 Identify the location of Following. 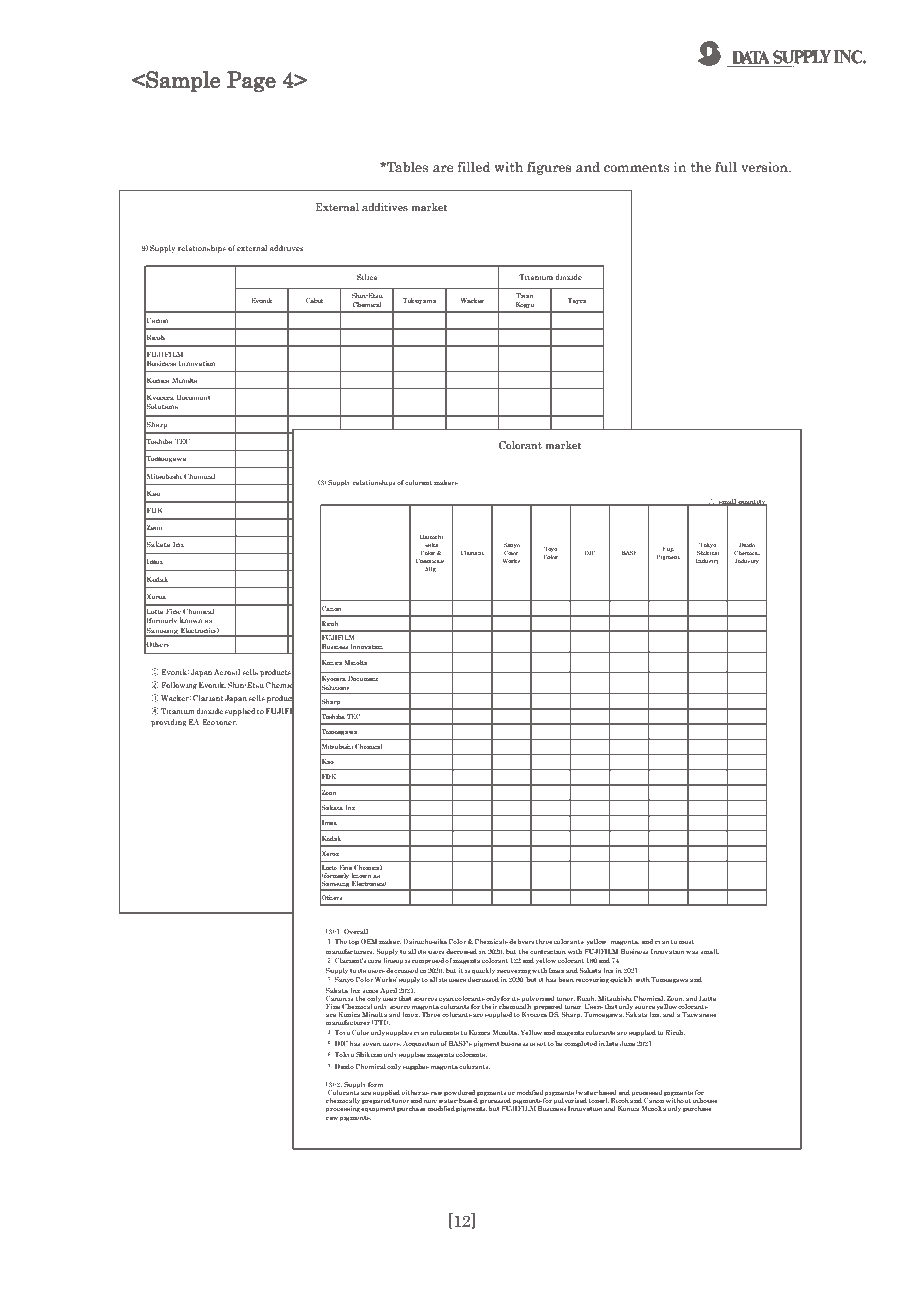
(179, 686).
